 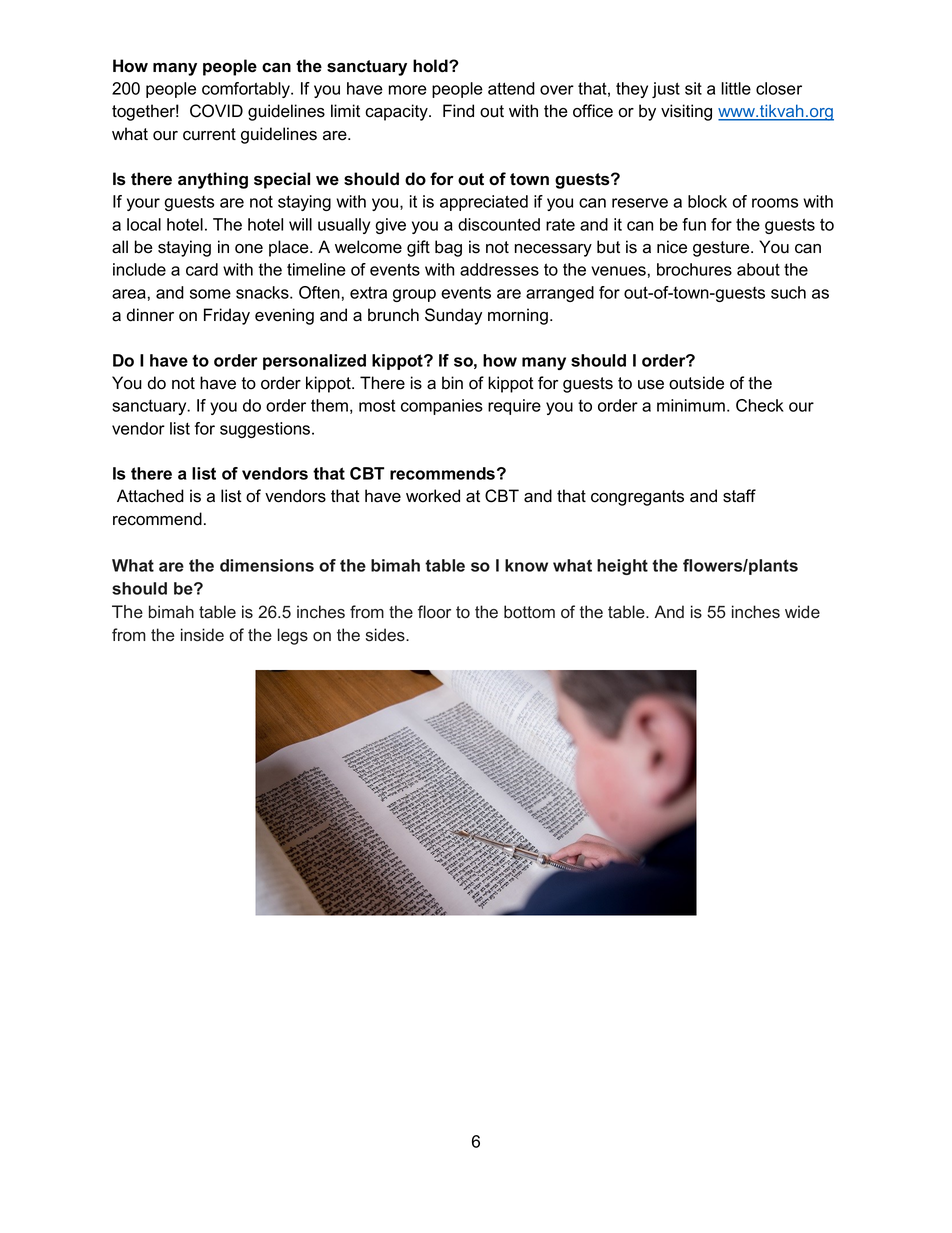 What do you see at coordinates (452, 383) in the screenshot?
I see `bin` at bounding box center [452, 383].
